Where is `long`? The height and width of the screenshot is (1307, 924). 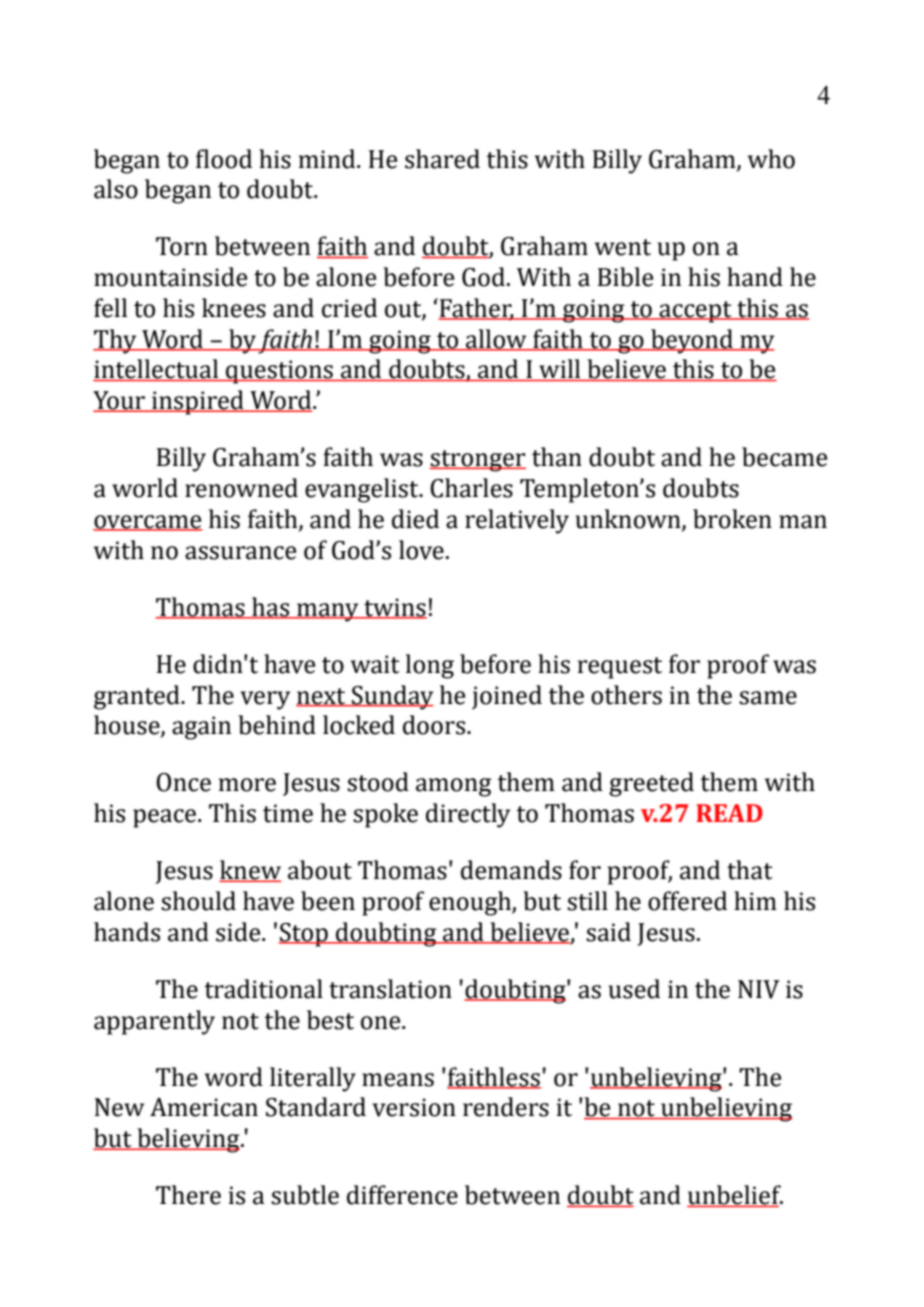
long is located at coordinates (430, 666).
